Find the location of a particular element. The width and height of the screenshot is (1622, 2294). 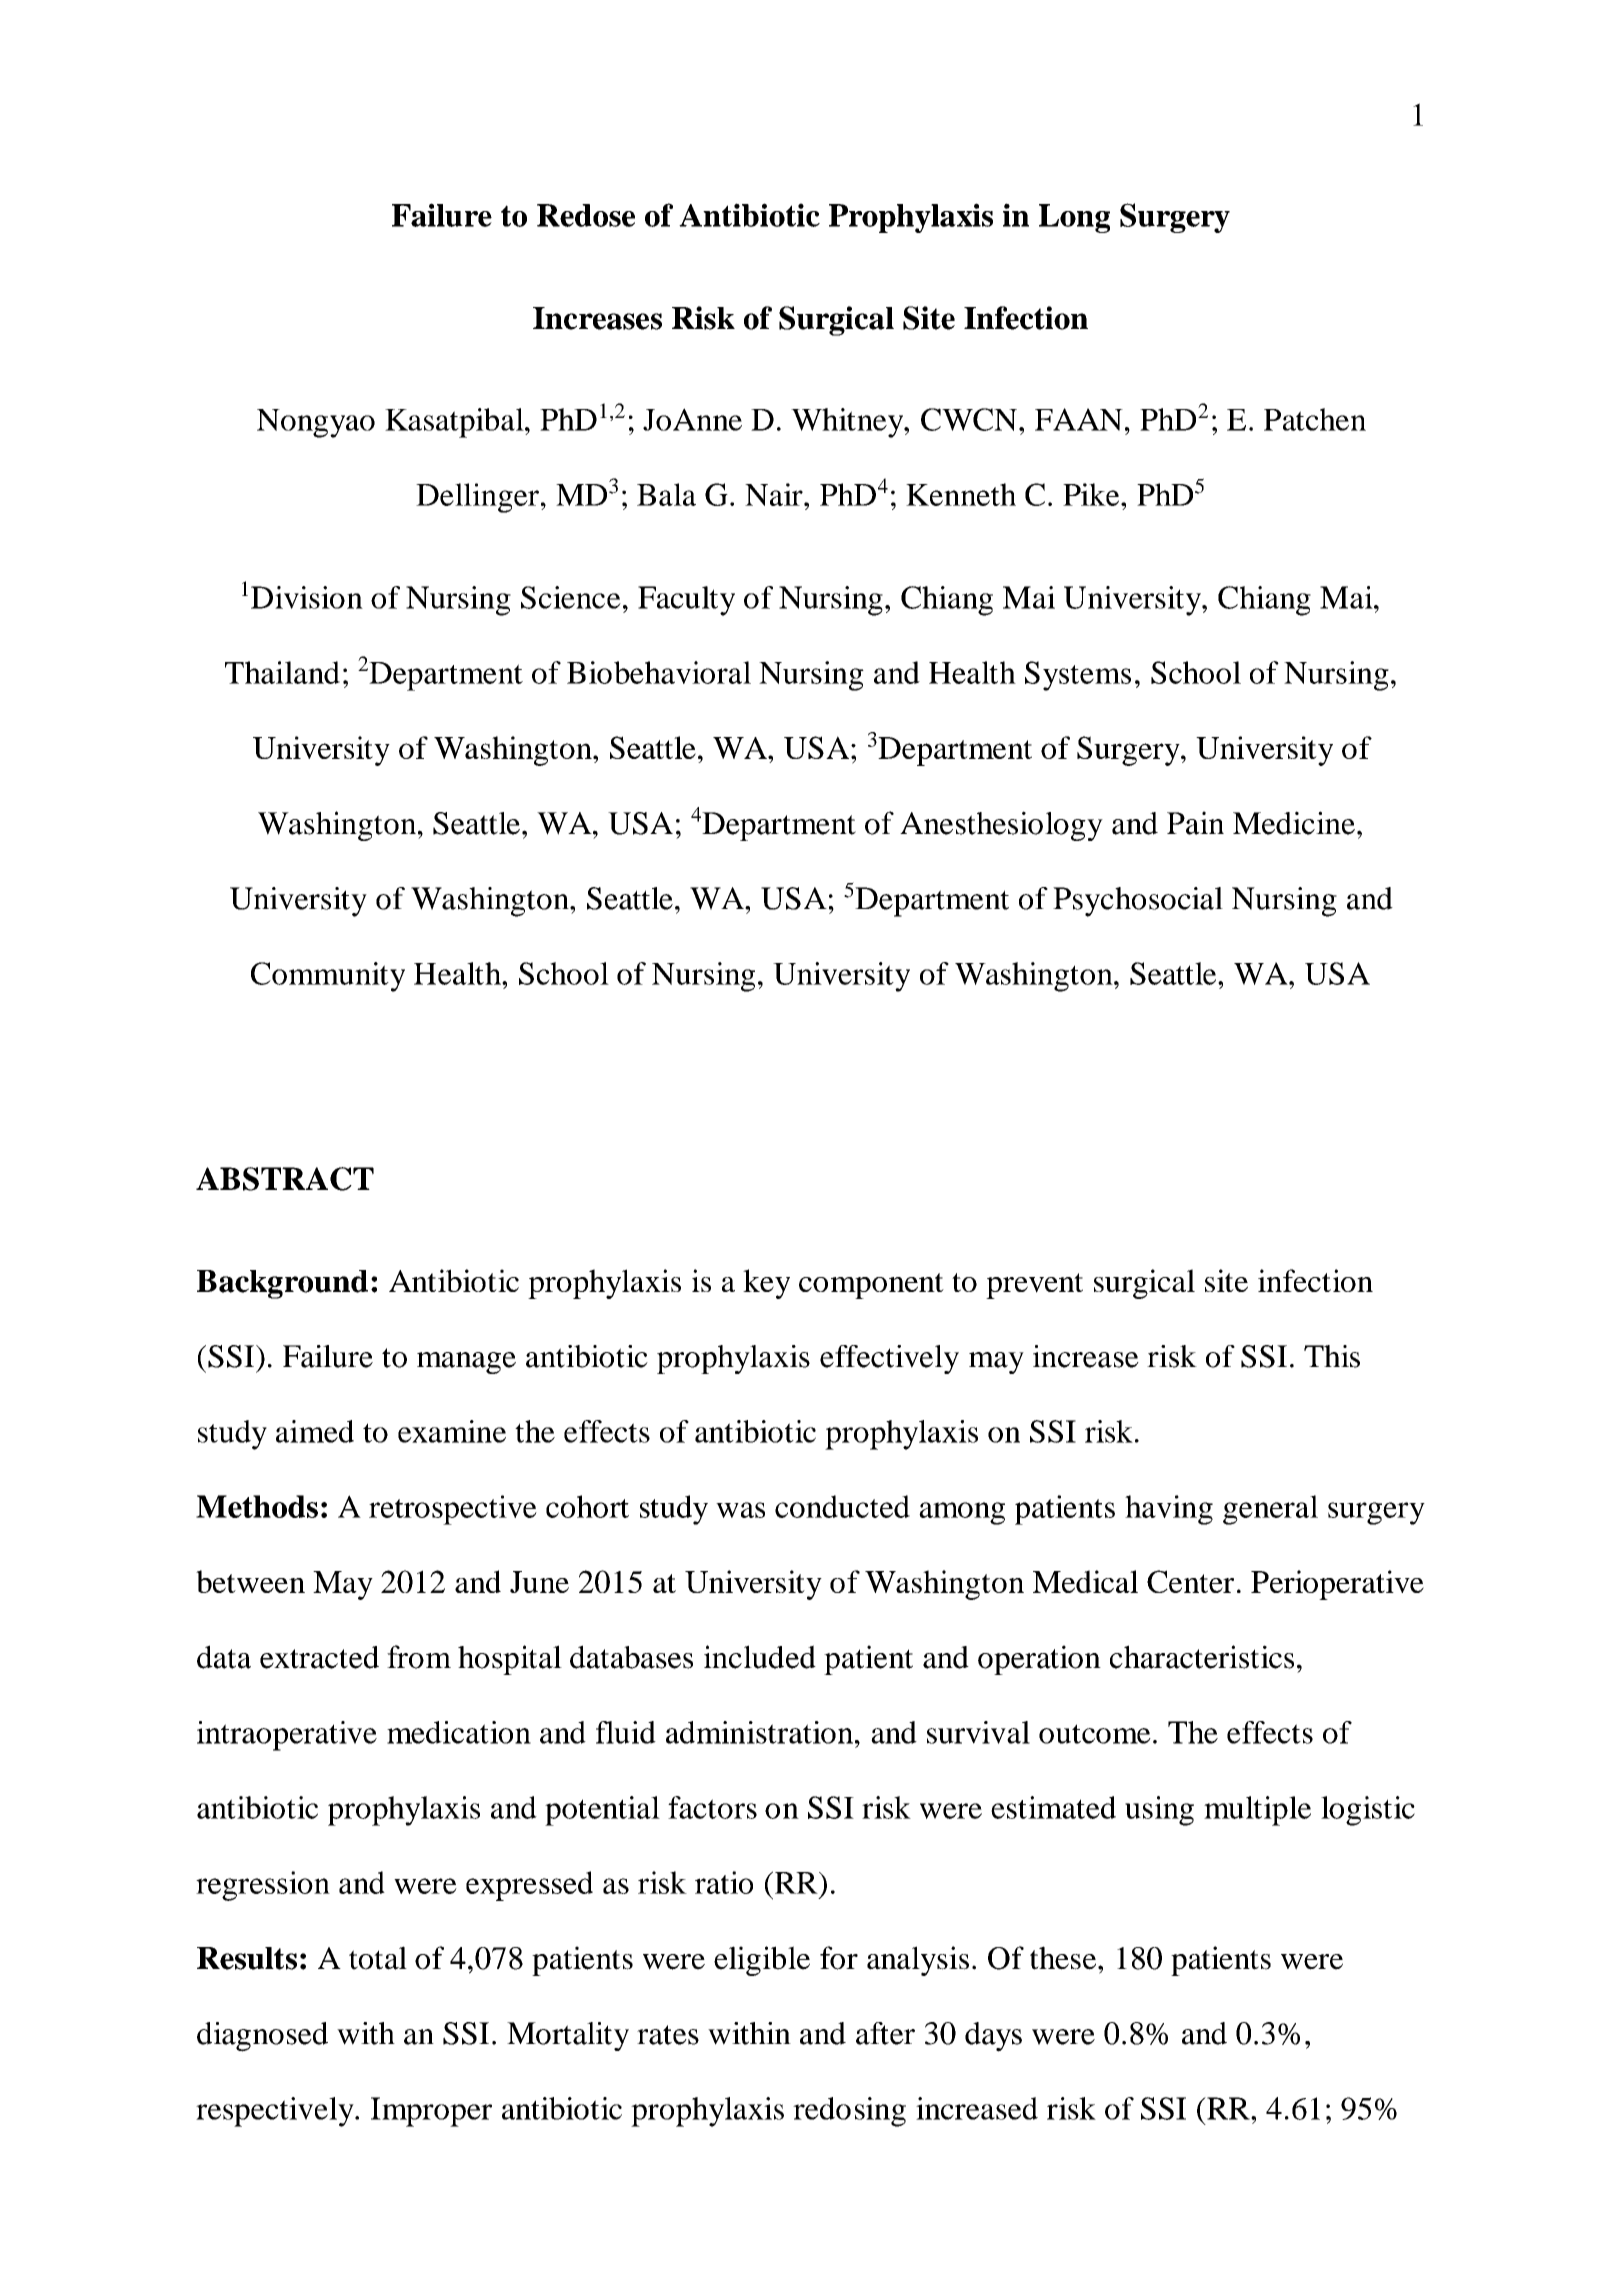

Improper is located at coordinates (431, 2112).
